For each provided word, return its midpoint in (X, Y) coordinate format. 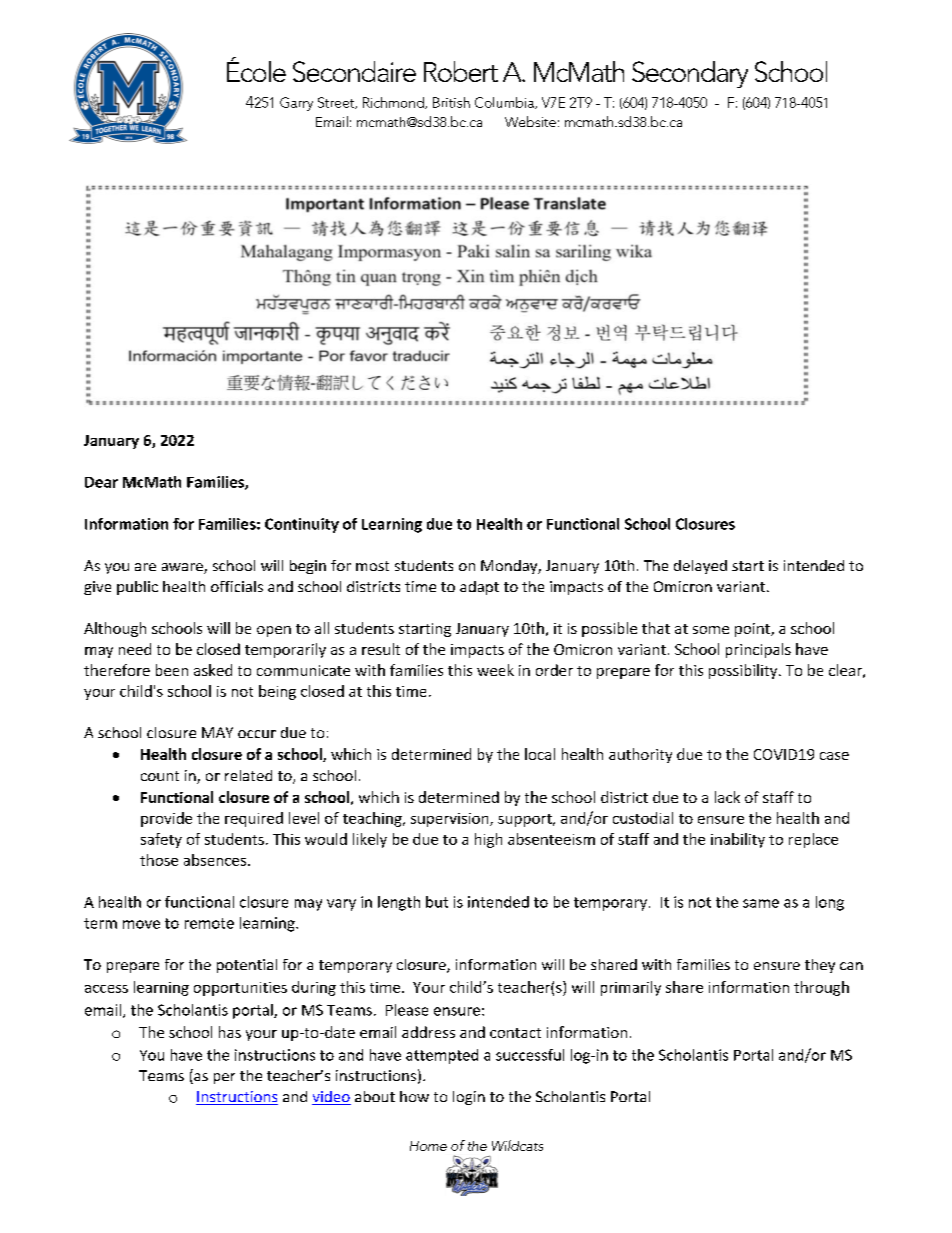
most (372, 566)
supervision (451, 820)
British (451, 102)
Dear (101, 482)
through (821, 988)
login (469, 1098)
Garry (296, 104)
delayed (700, 567)
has (230, 1032)
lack (727, 797)
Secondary (690, 74)
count (160, 776)
